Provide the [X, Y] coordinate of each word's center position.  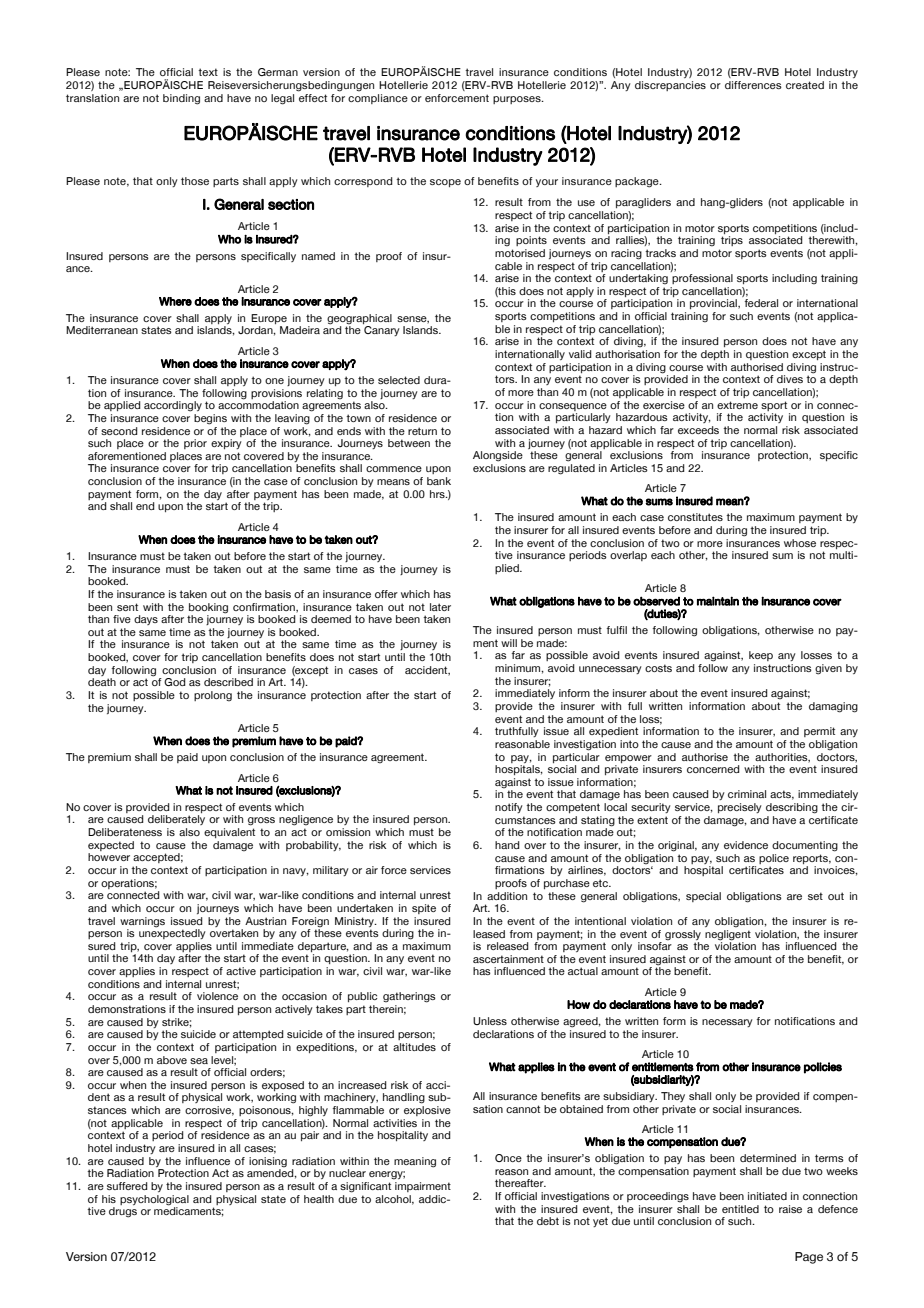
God [175, 682]
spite [424, 909]
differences [753, 85]
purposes [518, 100]
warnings [142, 922]
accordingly [173, 406]
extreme [737, 405]
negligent [728, 934]
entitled [740, 1209]
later [440, 607]
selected [399, 380]
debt [548, 1221]
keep [761, 656]
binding [181, 99]
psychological [154, 1200]
